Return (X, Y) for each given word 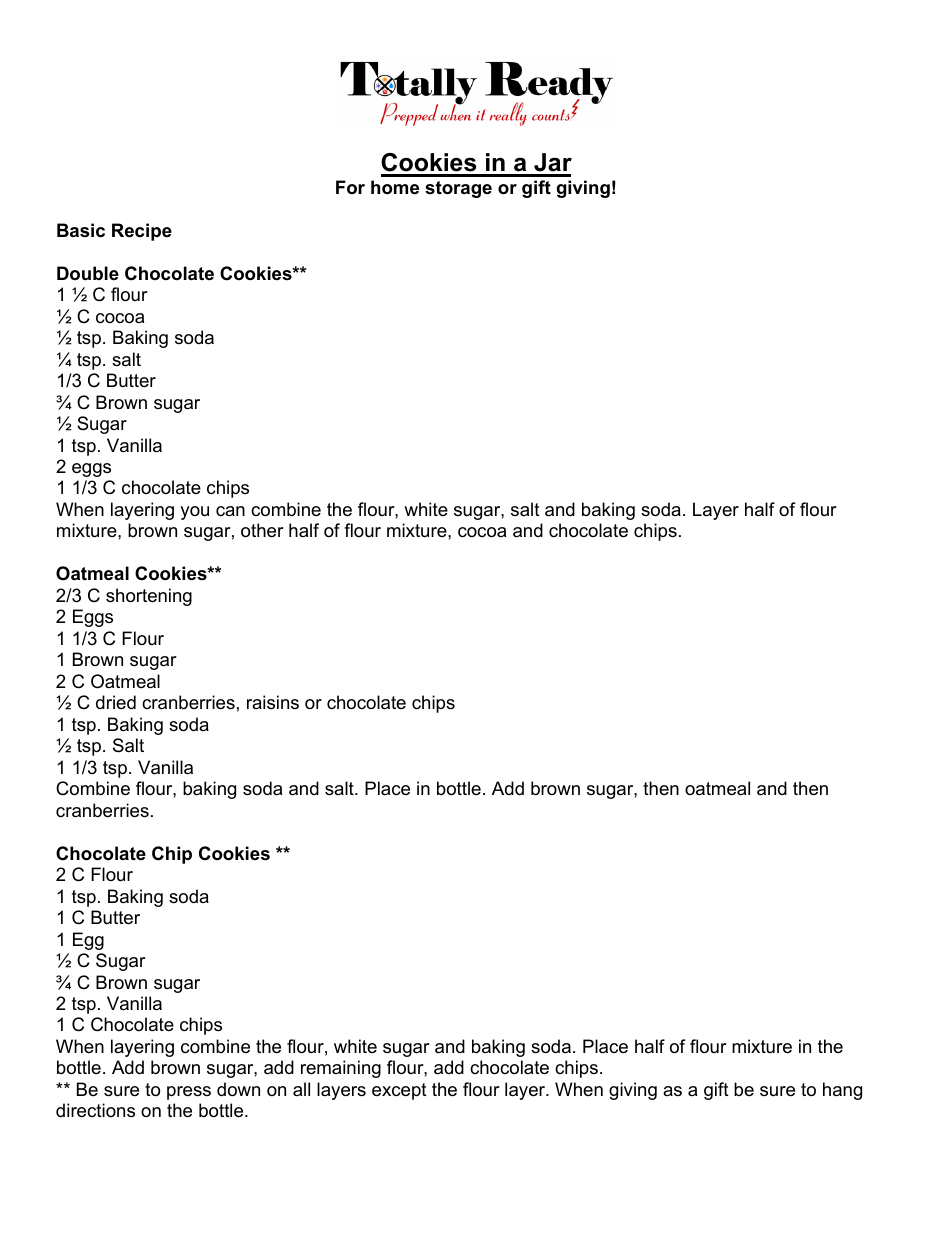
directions (95, 1110)
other (262, 530)
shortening (149, 597)
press (189, 1093)
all (301, 1089)
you (194, 513)
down (238, 1089)
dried (116, 702)
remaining (341, 1069)
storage (458, 189)
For (350, 187)
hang (842, 1091)
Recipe (142, 232)
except (399, 1091)
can (230, 511)
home (395, 187)
